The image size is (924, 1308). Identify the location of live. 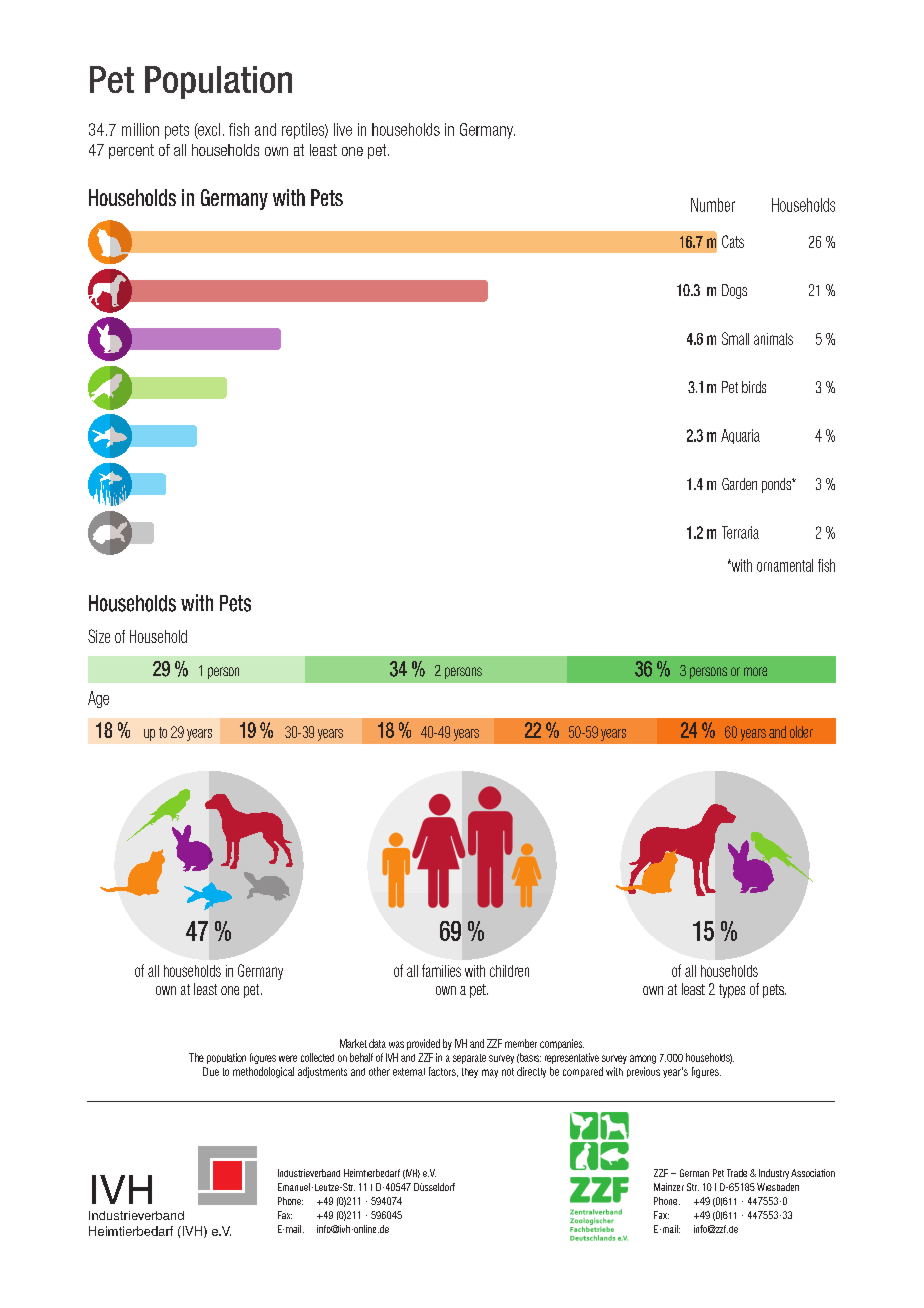
(343, 129).
